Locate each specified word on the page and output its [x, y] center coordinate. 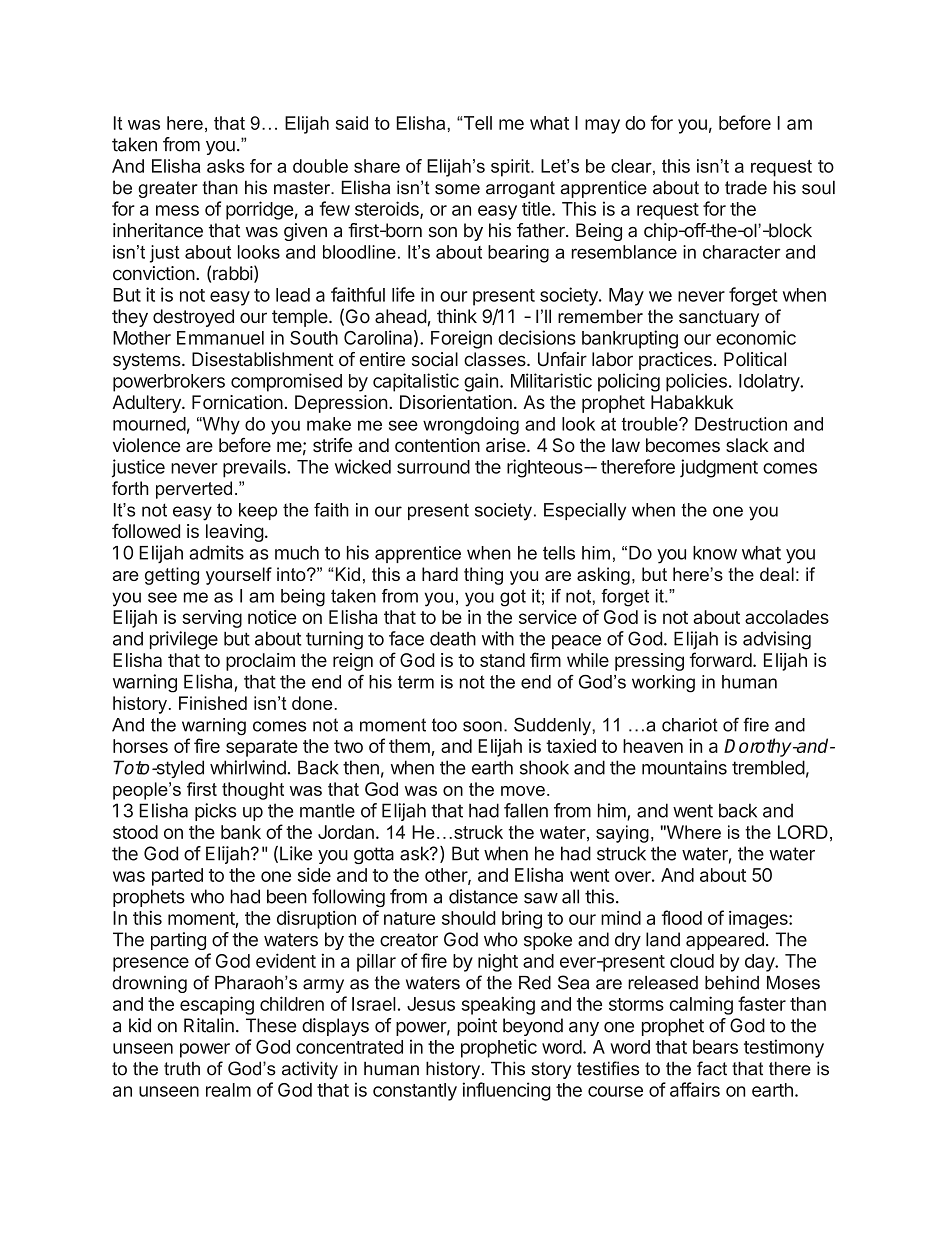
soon [482, 726]
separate [262, 748]
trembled [768, 767]
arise [506, 445]
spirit [511, 168]
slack [747, 445]
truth [182, 1068]
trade [746, 187]
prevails [255, 468]
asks [226, 166]
